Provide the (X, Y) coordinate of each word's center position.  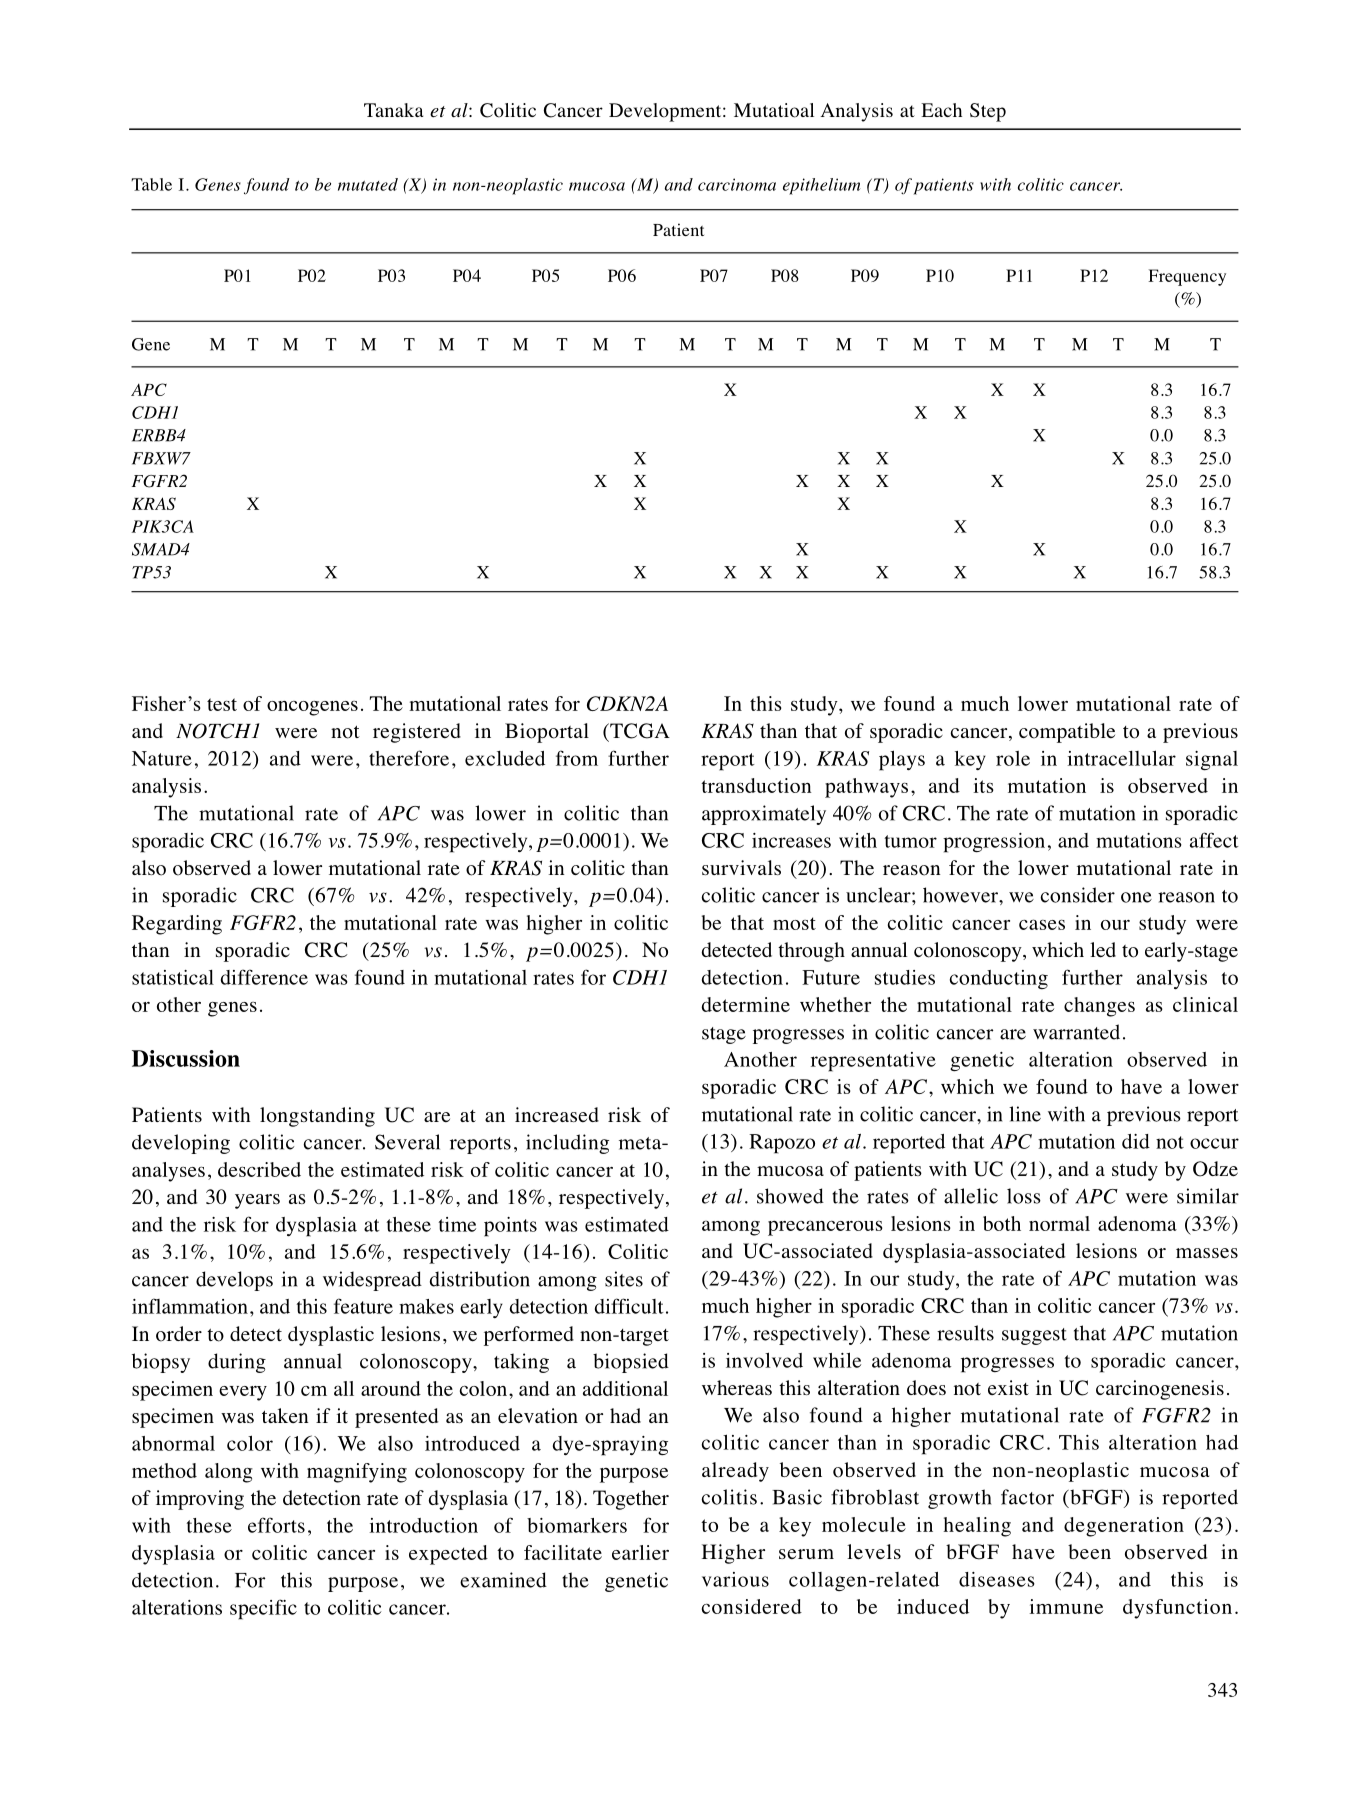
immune (1066, 1606)
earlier (640, 1552)
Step (988, 112)
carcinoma (737, 184)
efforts (276, 1525)
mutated (368, 184)
